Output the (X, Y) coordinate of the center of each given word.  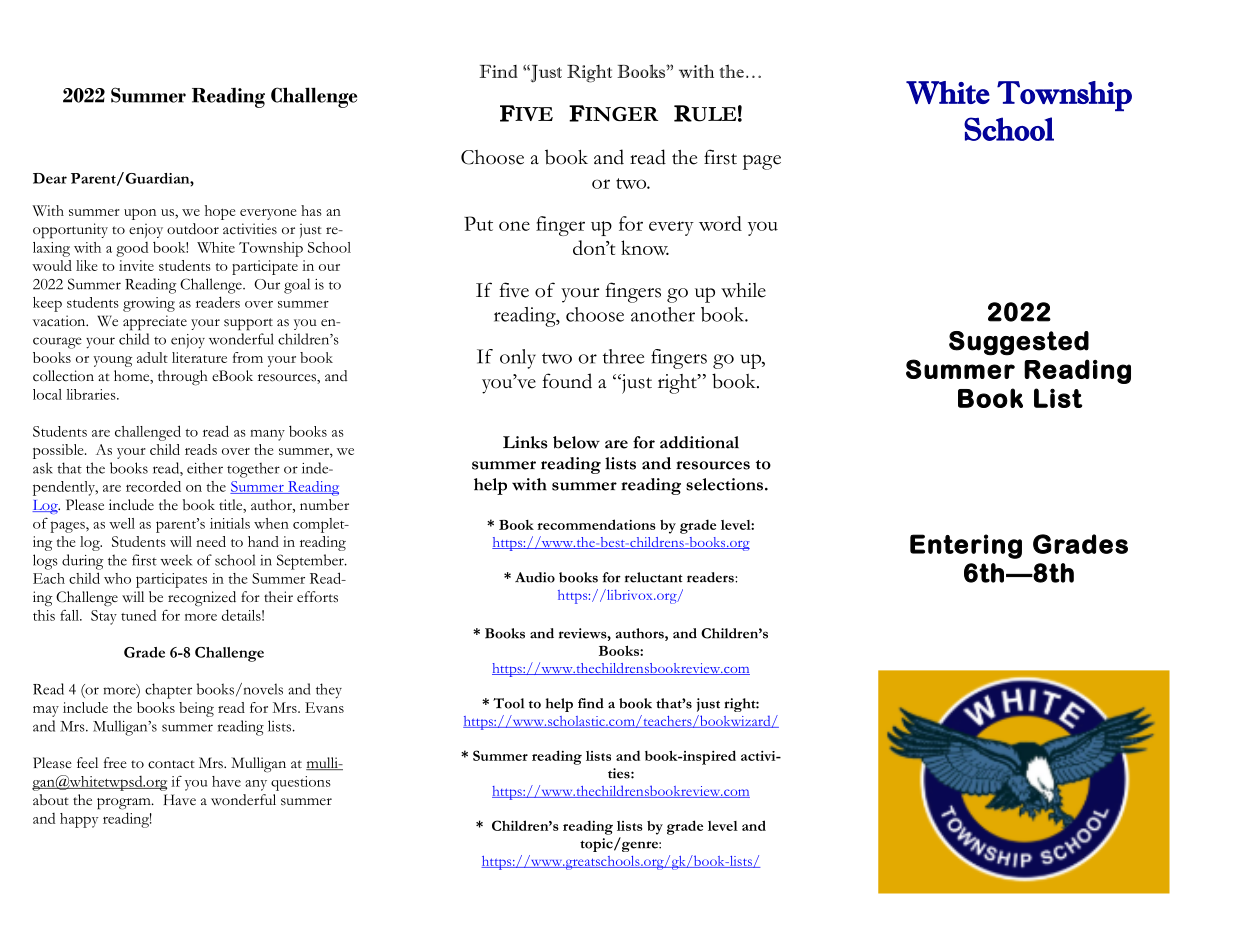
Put (478, 223)
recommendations (596, 524)
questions (301, 783)
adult (152, 357)
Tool (508, 703)
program (125, 804)
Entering (966, 546)
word (720, 223)
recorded (153, 486)
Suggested (1019, 343)
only (518, 359)
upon (140, 214)
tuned (138, 615)
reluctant (654, 577)
